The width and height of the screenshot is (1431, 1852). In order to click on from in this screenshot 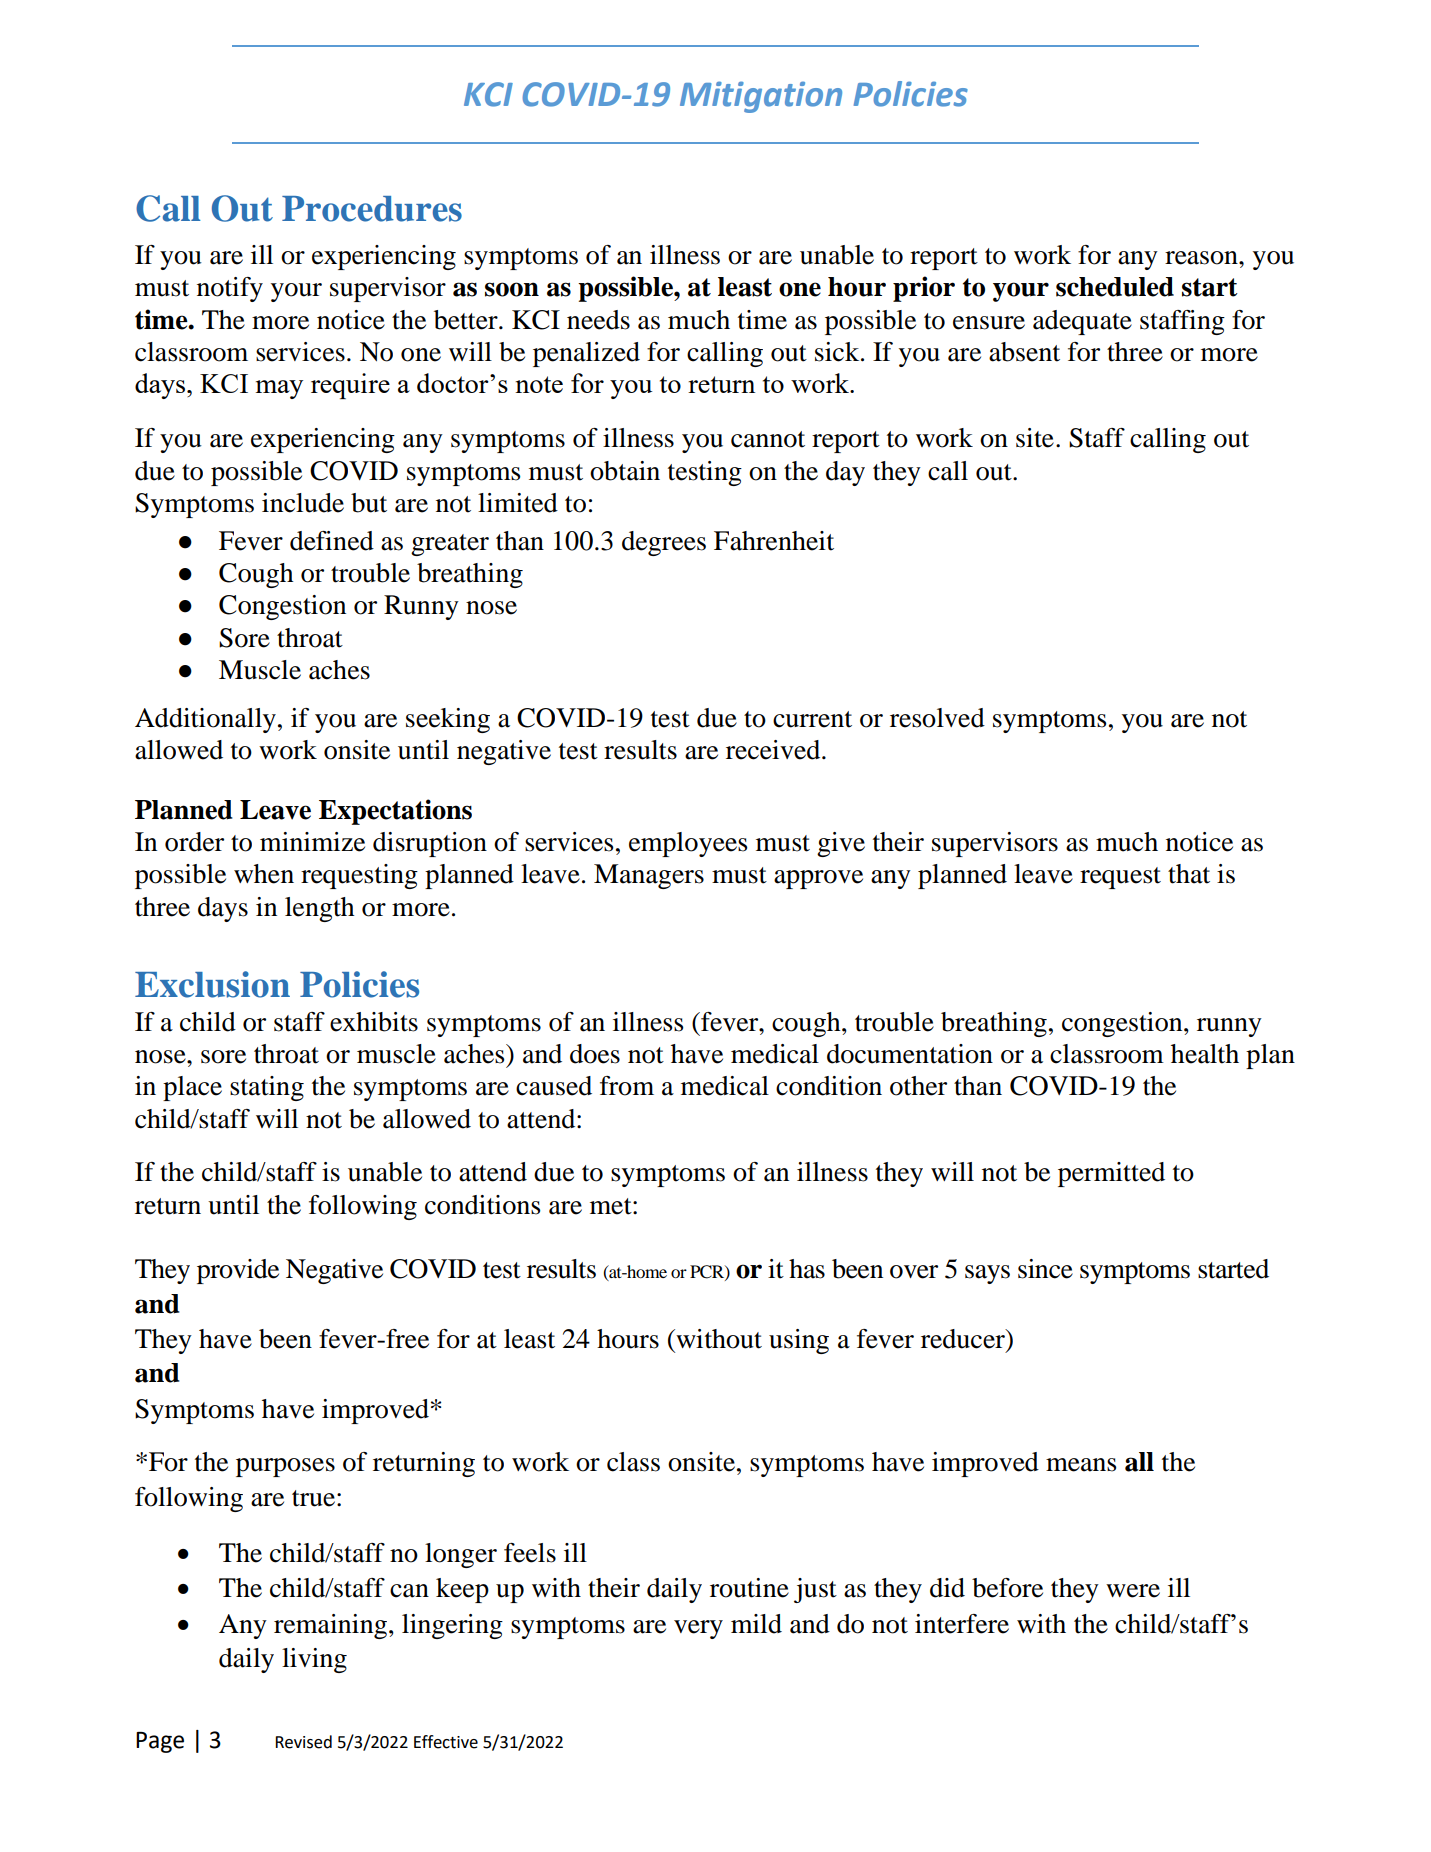, I will do `click(627, 1086)`.
